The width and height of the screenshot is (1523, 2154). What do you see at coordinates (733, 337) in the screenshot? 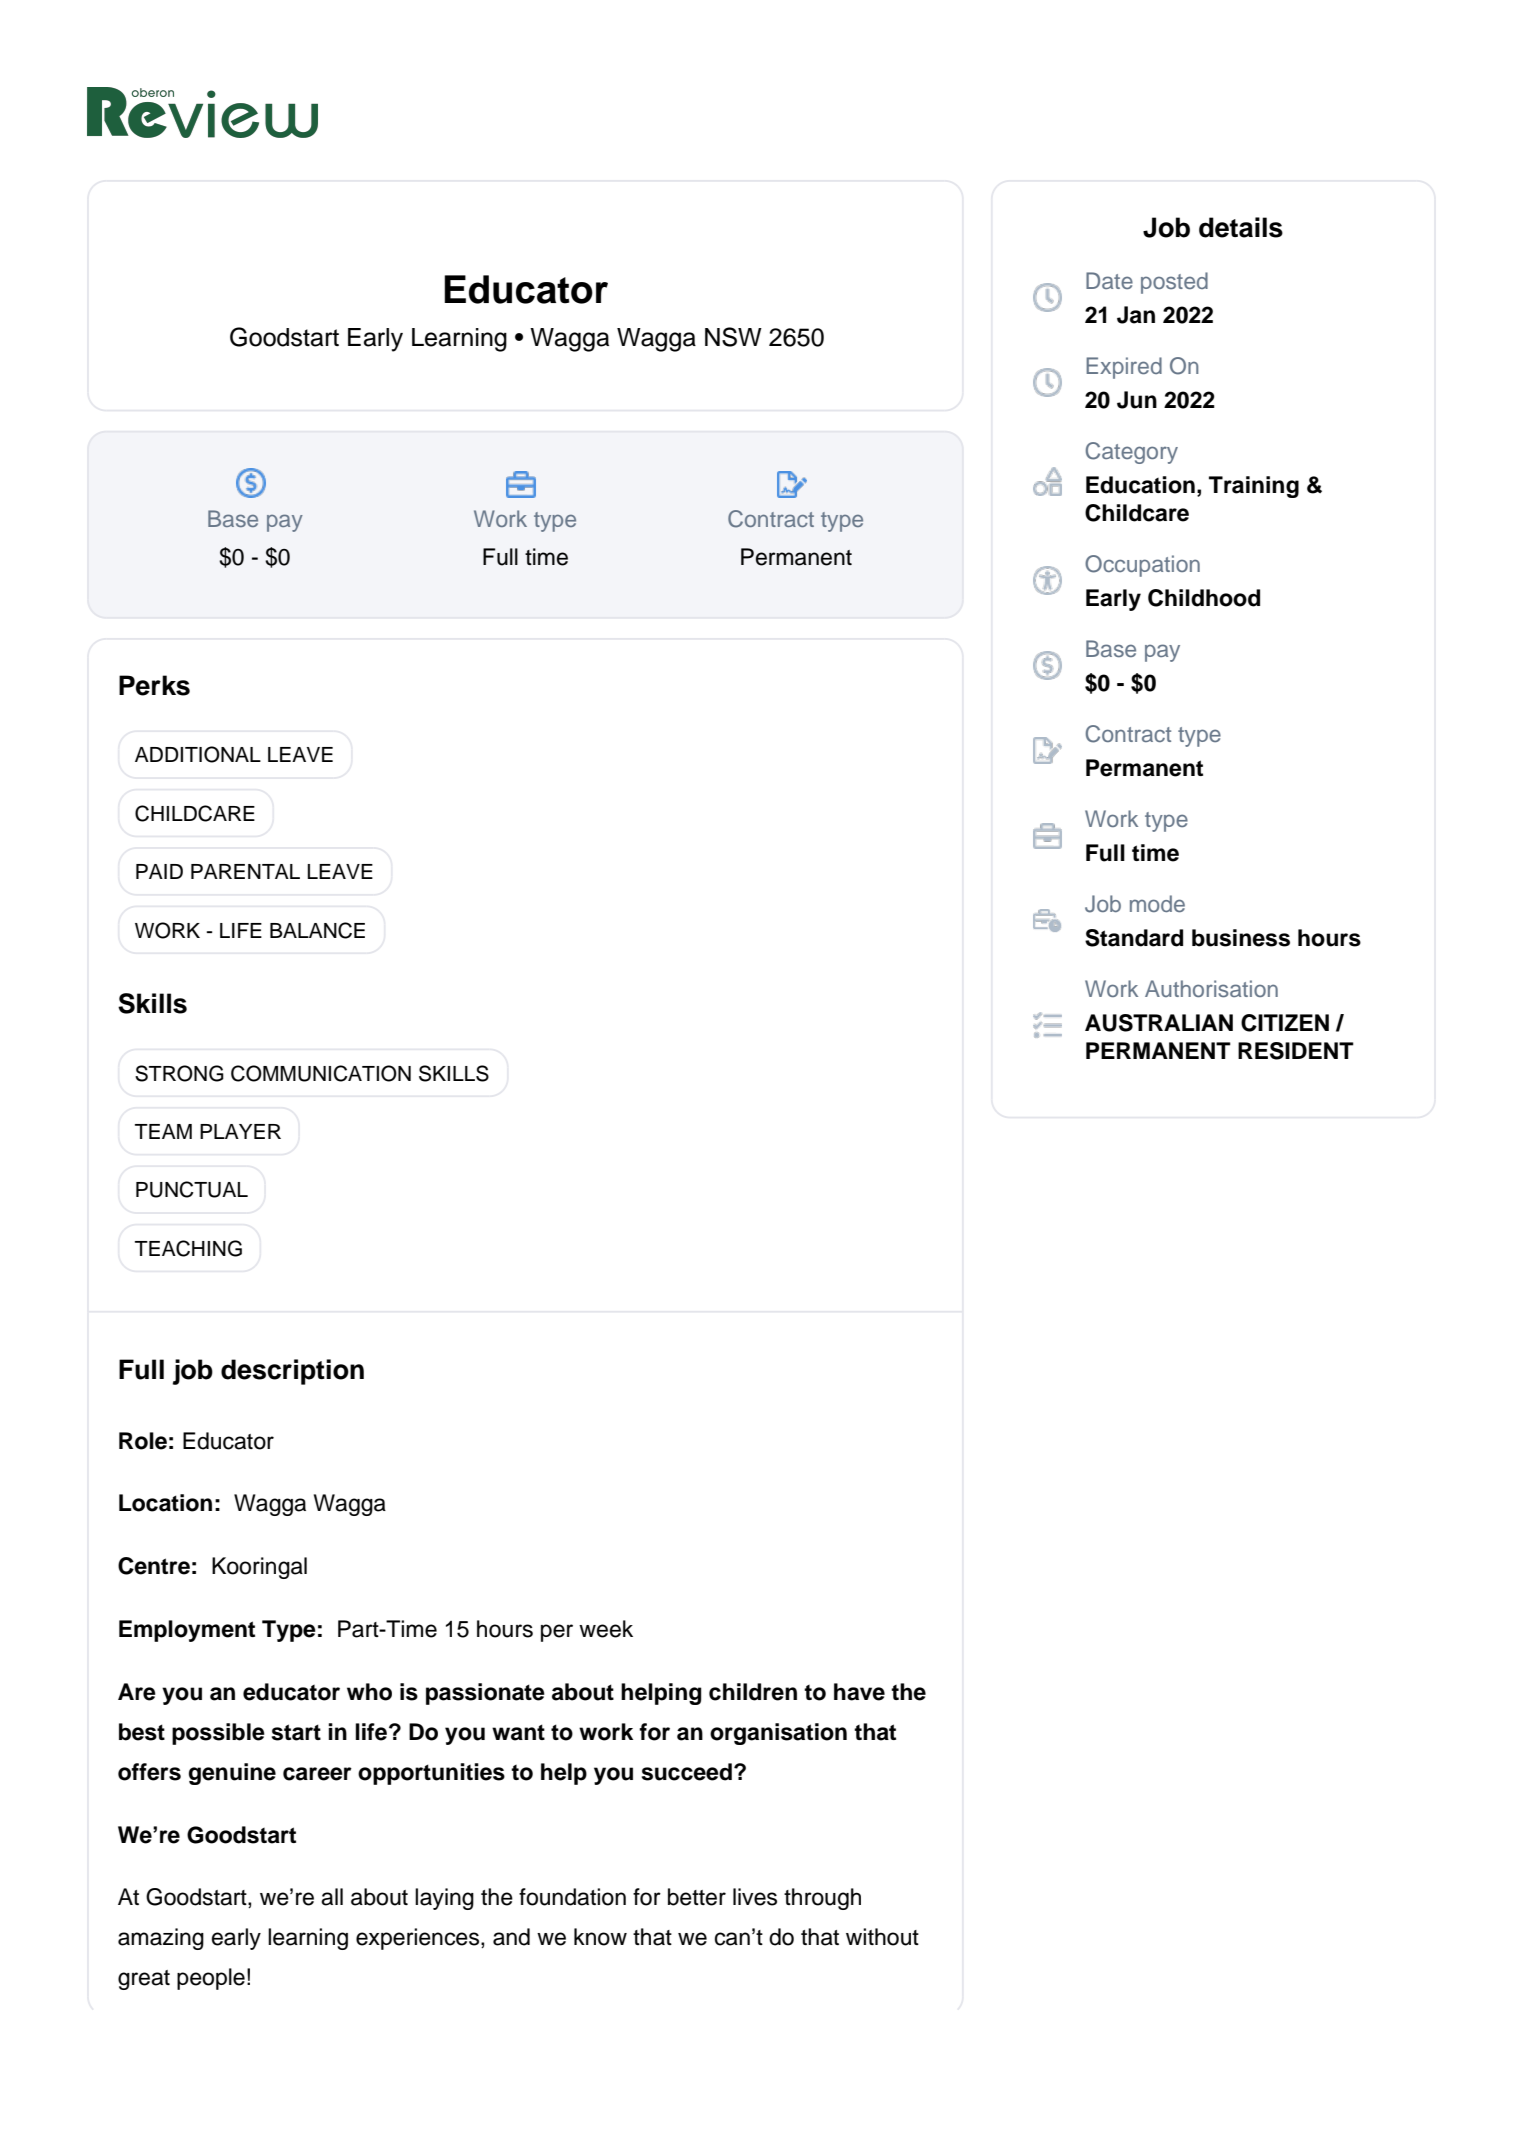
I see `NSW` at bounding box center [733, 337].
